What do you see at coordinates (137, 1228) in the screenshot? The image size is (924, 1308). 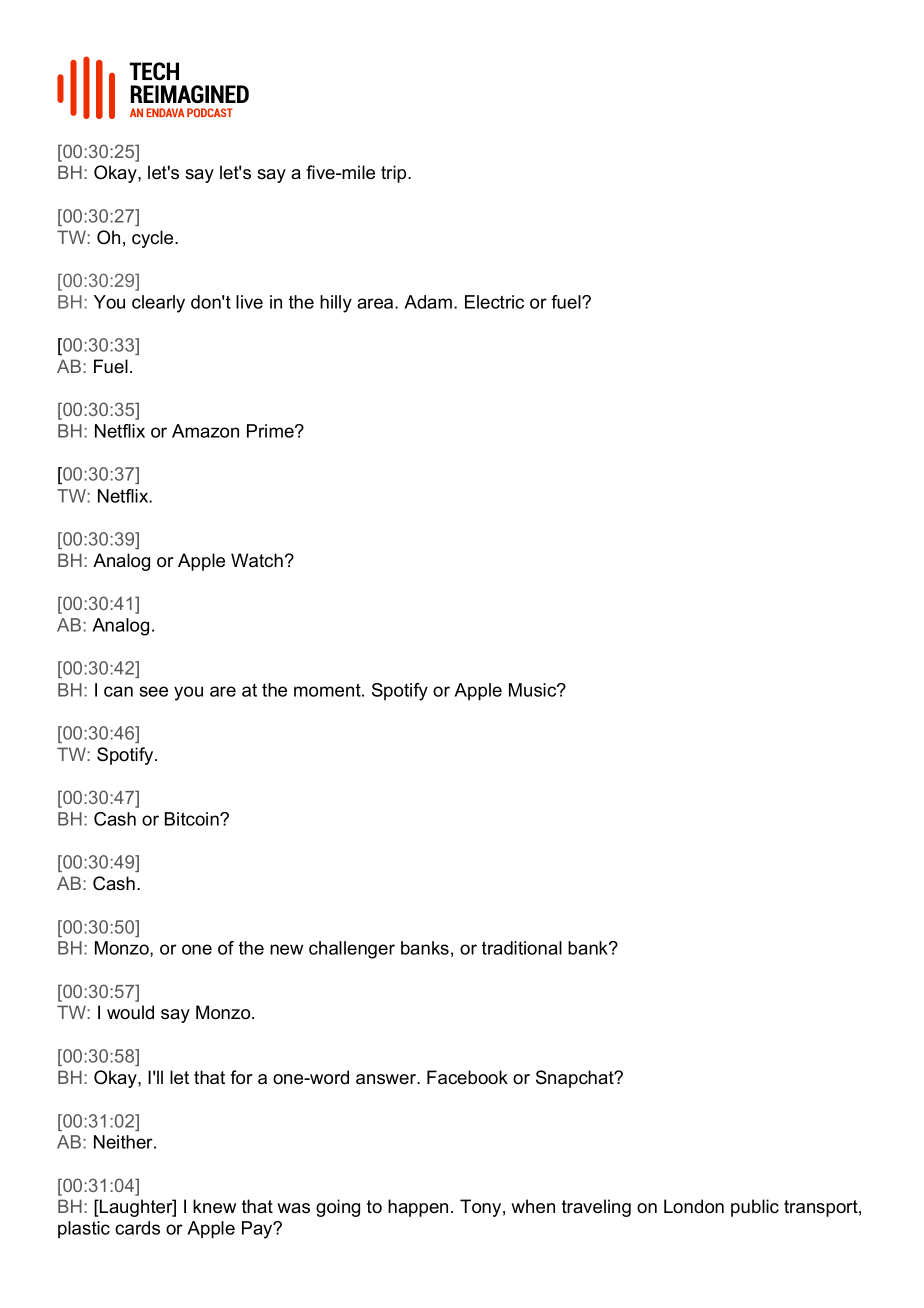 I see `cards` at bounding box center [137, 1228].
